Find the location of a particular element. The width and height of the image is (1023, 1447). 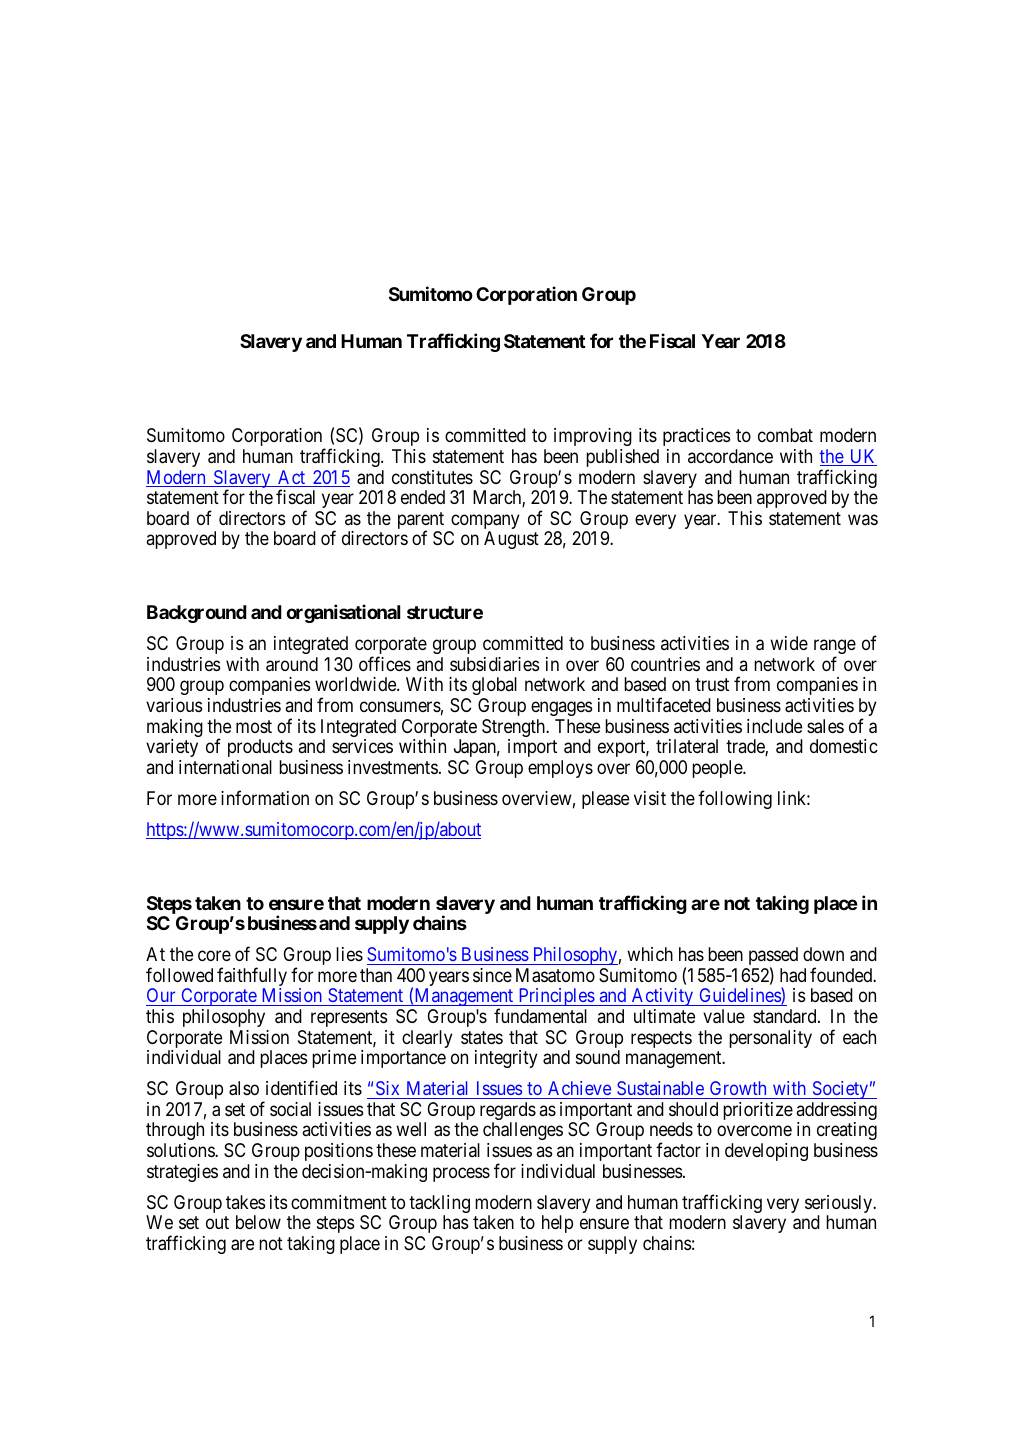

takes is located at coordinates (245, 1202).
